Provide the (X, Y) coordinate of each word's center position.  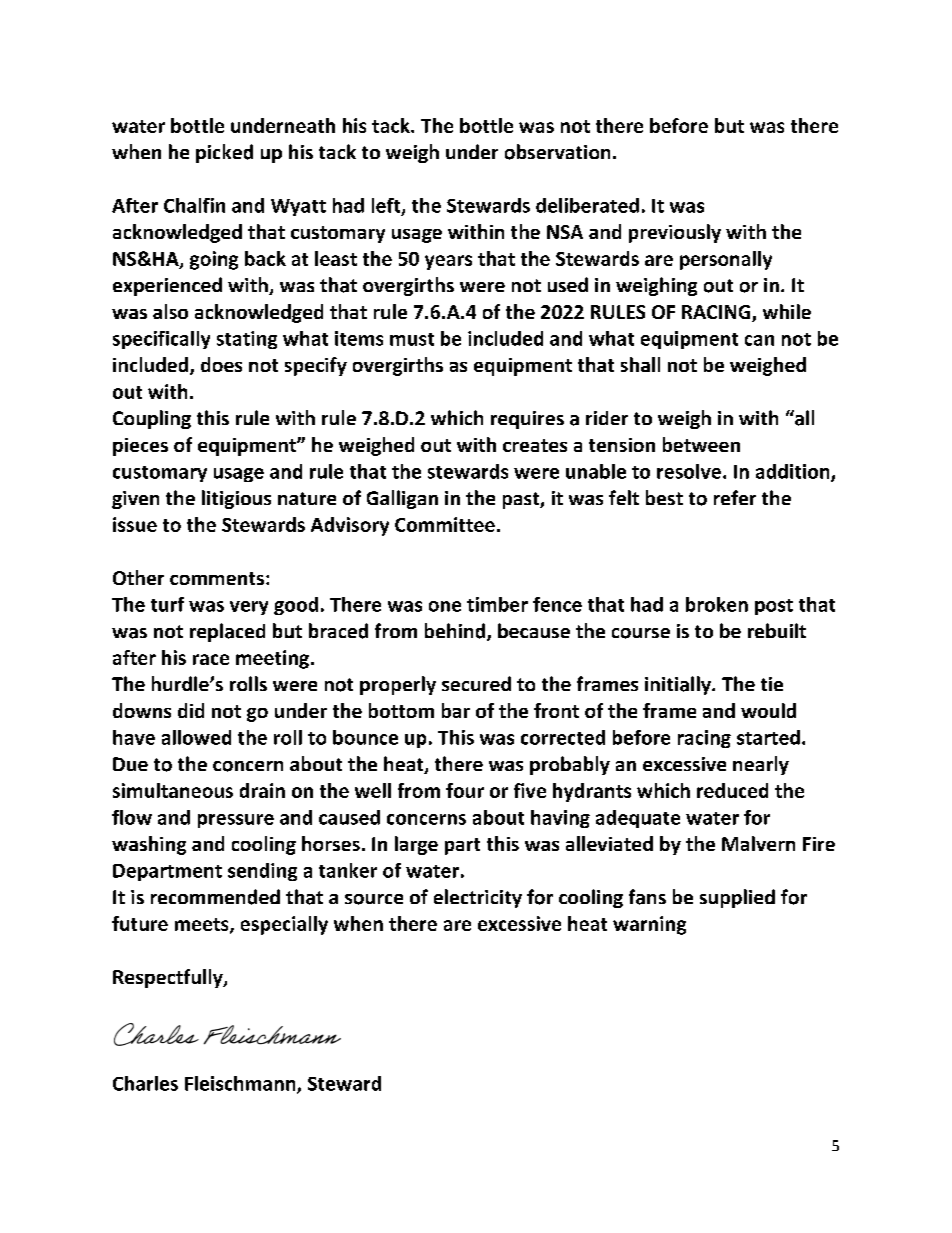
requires (527, 420)
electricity (478, 898)
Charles (145, 1083)
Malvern (758, 843)
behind (456, 632)
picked (224, 153)
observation (557, 152)
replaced (227, 632)
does (221, 364)
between (701, 444)
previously (675, 233)
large (416, 845)
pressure (236, 821)
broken (717, 604)
